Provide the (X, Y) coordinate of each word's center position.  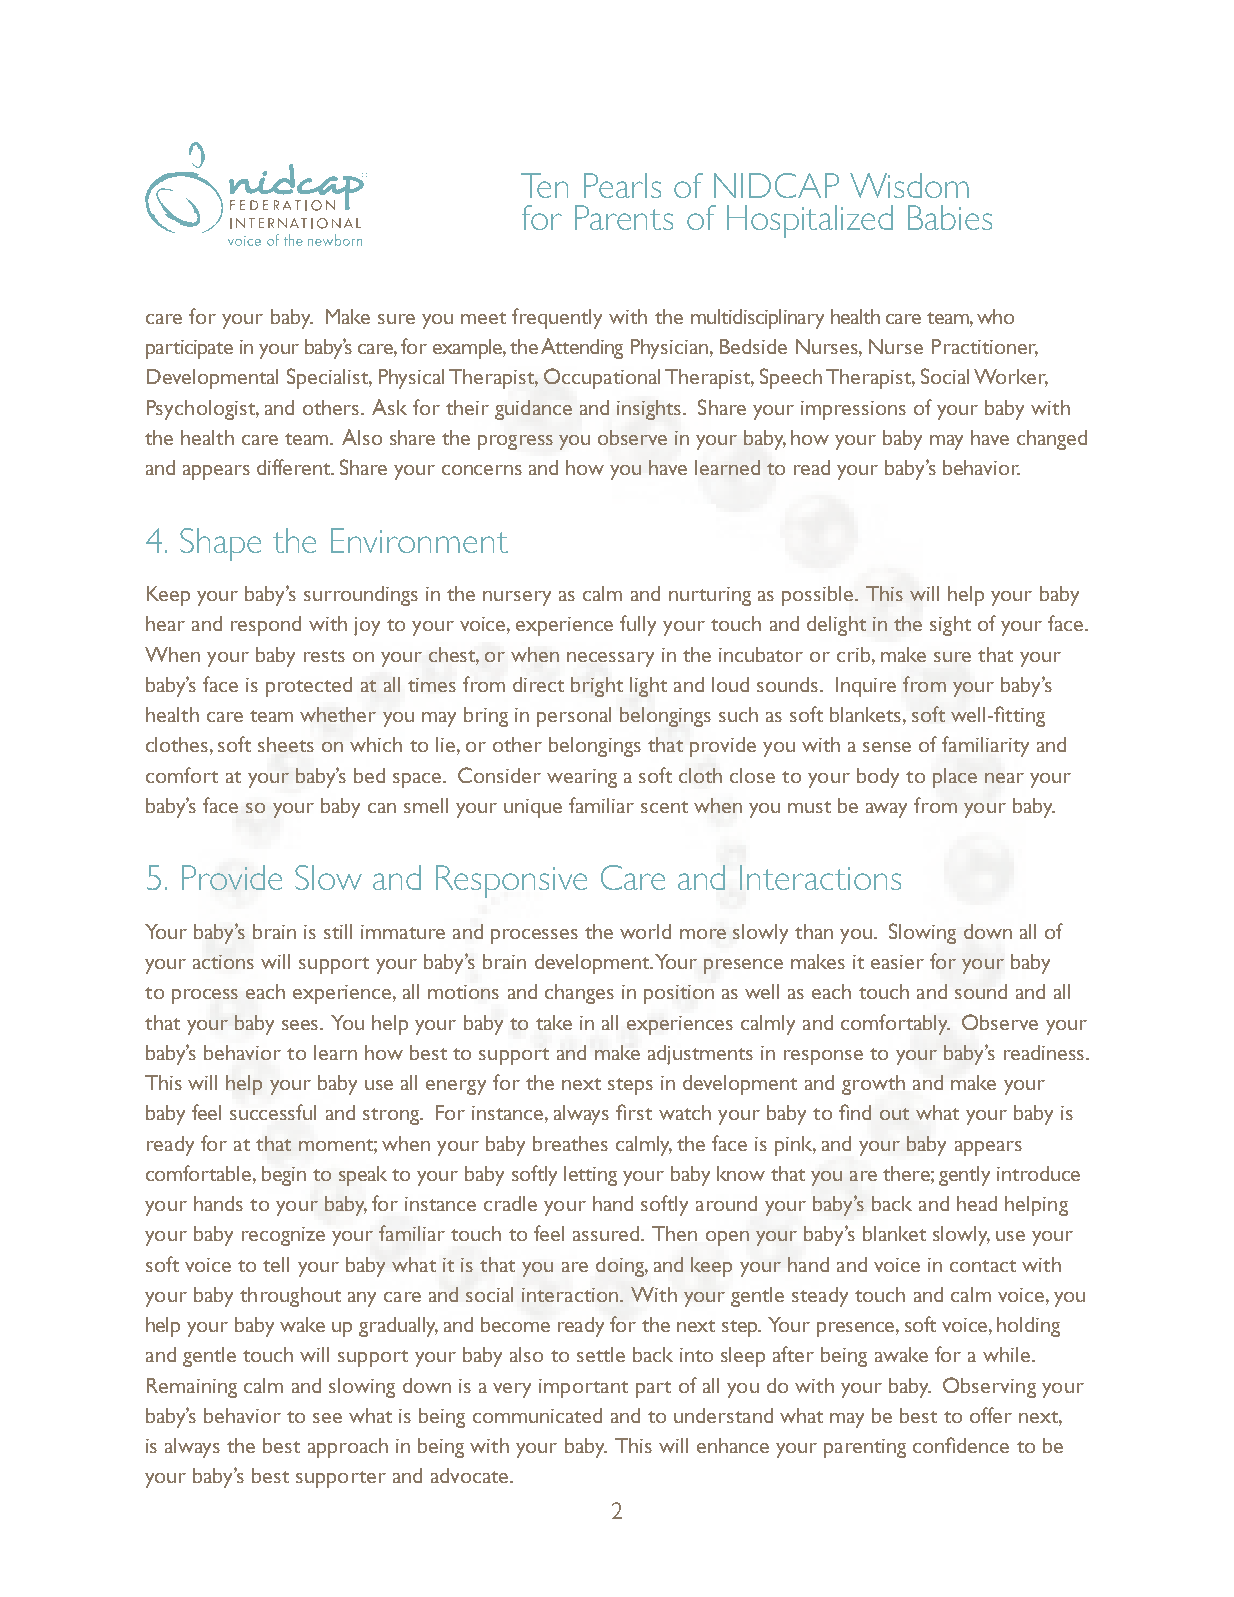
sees (301, 1025)
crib (855, 654)
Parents (624, 217)
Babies (950, 217)
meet (483, 318)
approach (348, 1448)
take (554, 1022)
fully (638, 625)
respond (266, 626)
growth (873, 1085)
